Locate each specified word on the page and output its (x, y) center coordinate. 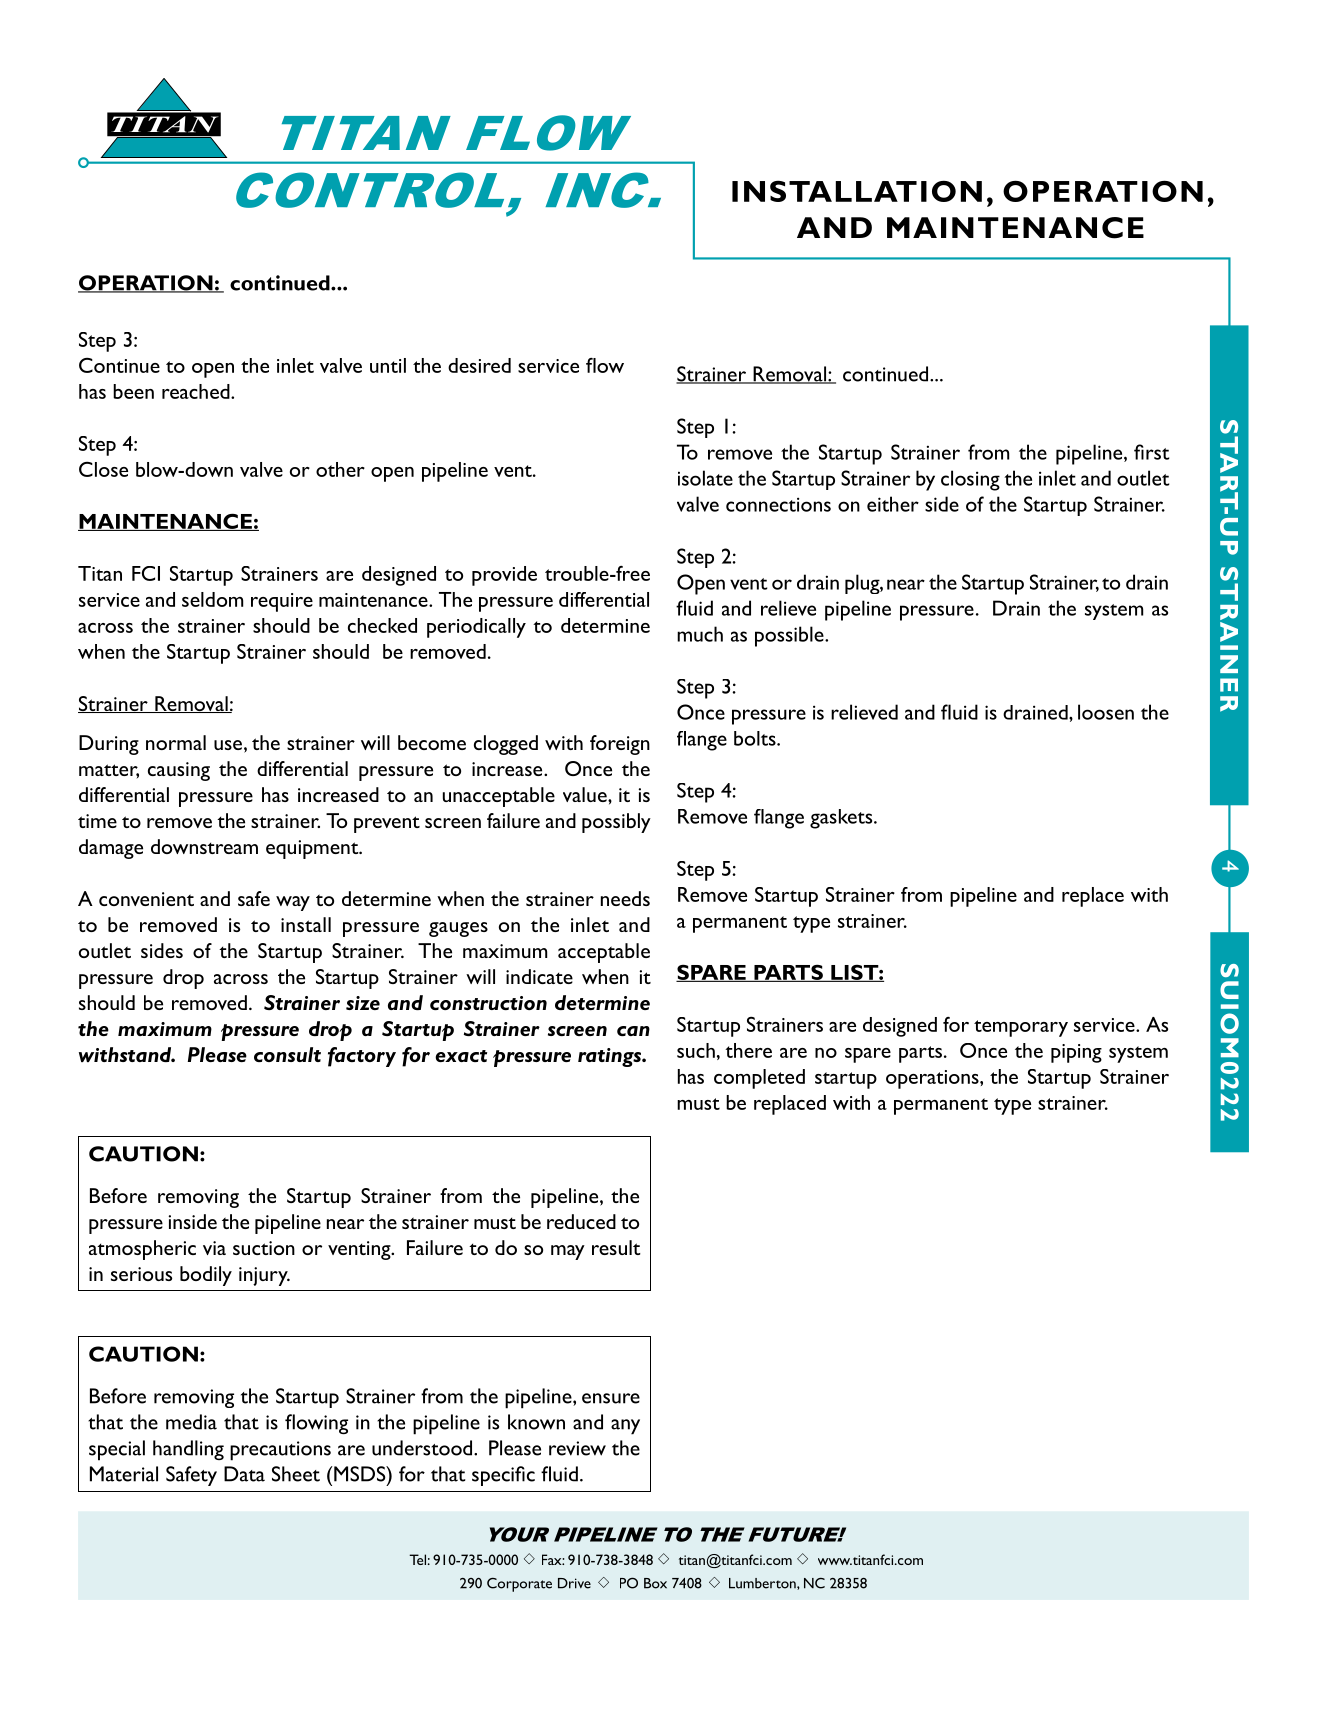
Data (244, 1474)
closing (970, 480)
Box (655, 1583)
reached (197, 391)
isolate (705, 478)
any (625, 1427)
